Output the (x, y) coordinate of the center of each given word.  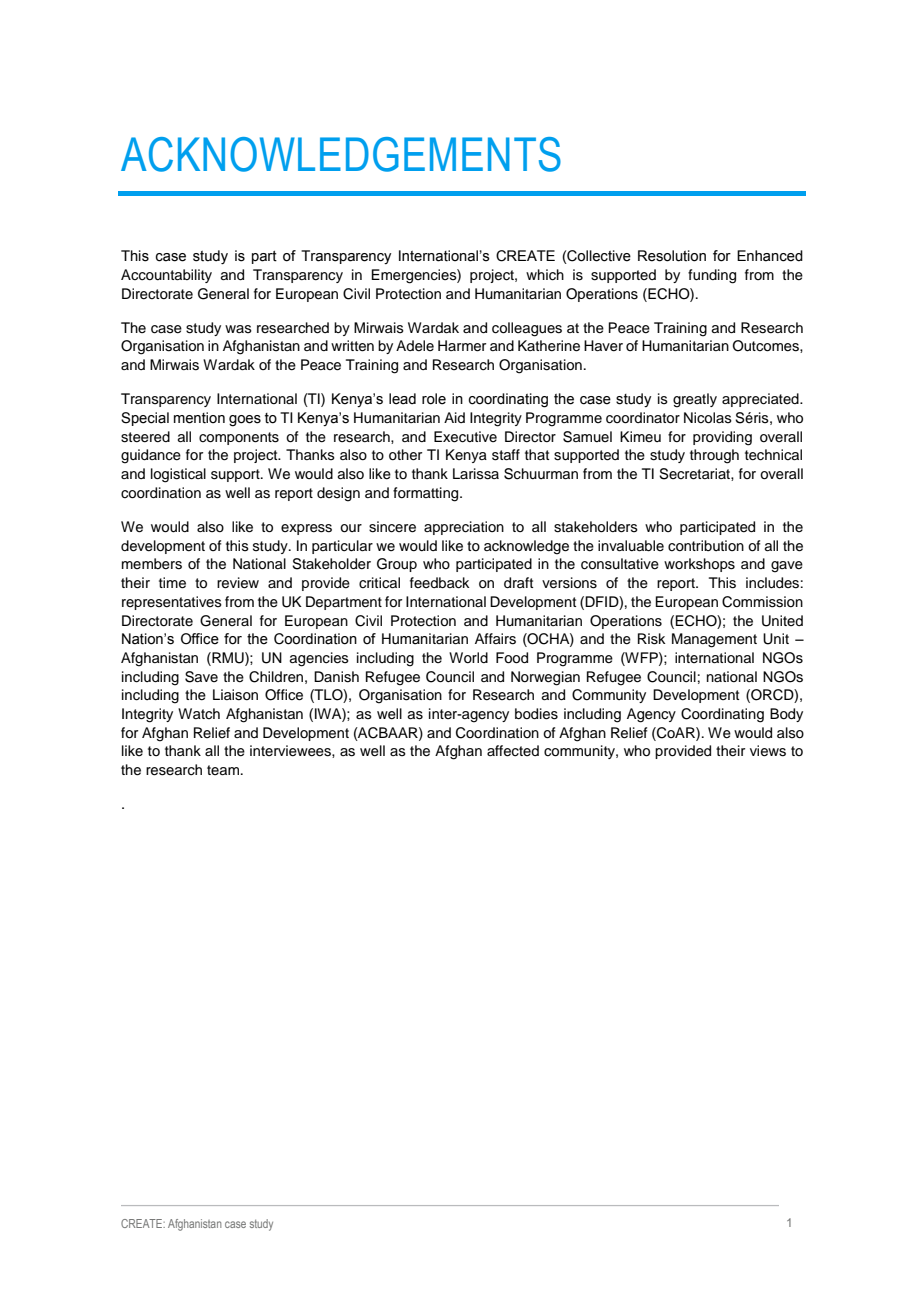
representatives (172, 603)
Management (714, 640)
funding (712, 276)
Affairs (495, 639)
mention (199, 418)
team (224, 770)
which (545, 275)
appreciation (464, 528)
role (434, 399)
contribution (706, 545)
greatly (695, 400)
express (306, 529)
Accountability (166, 276)
